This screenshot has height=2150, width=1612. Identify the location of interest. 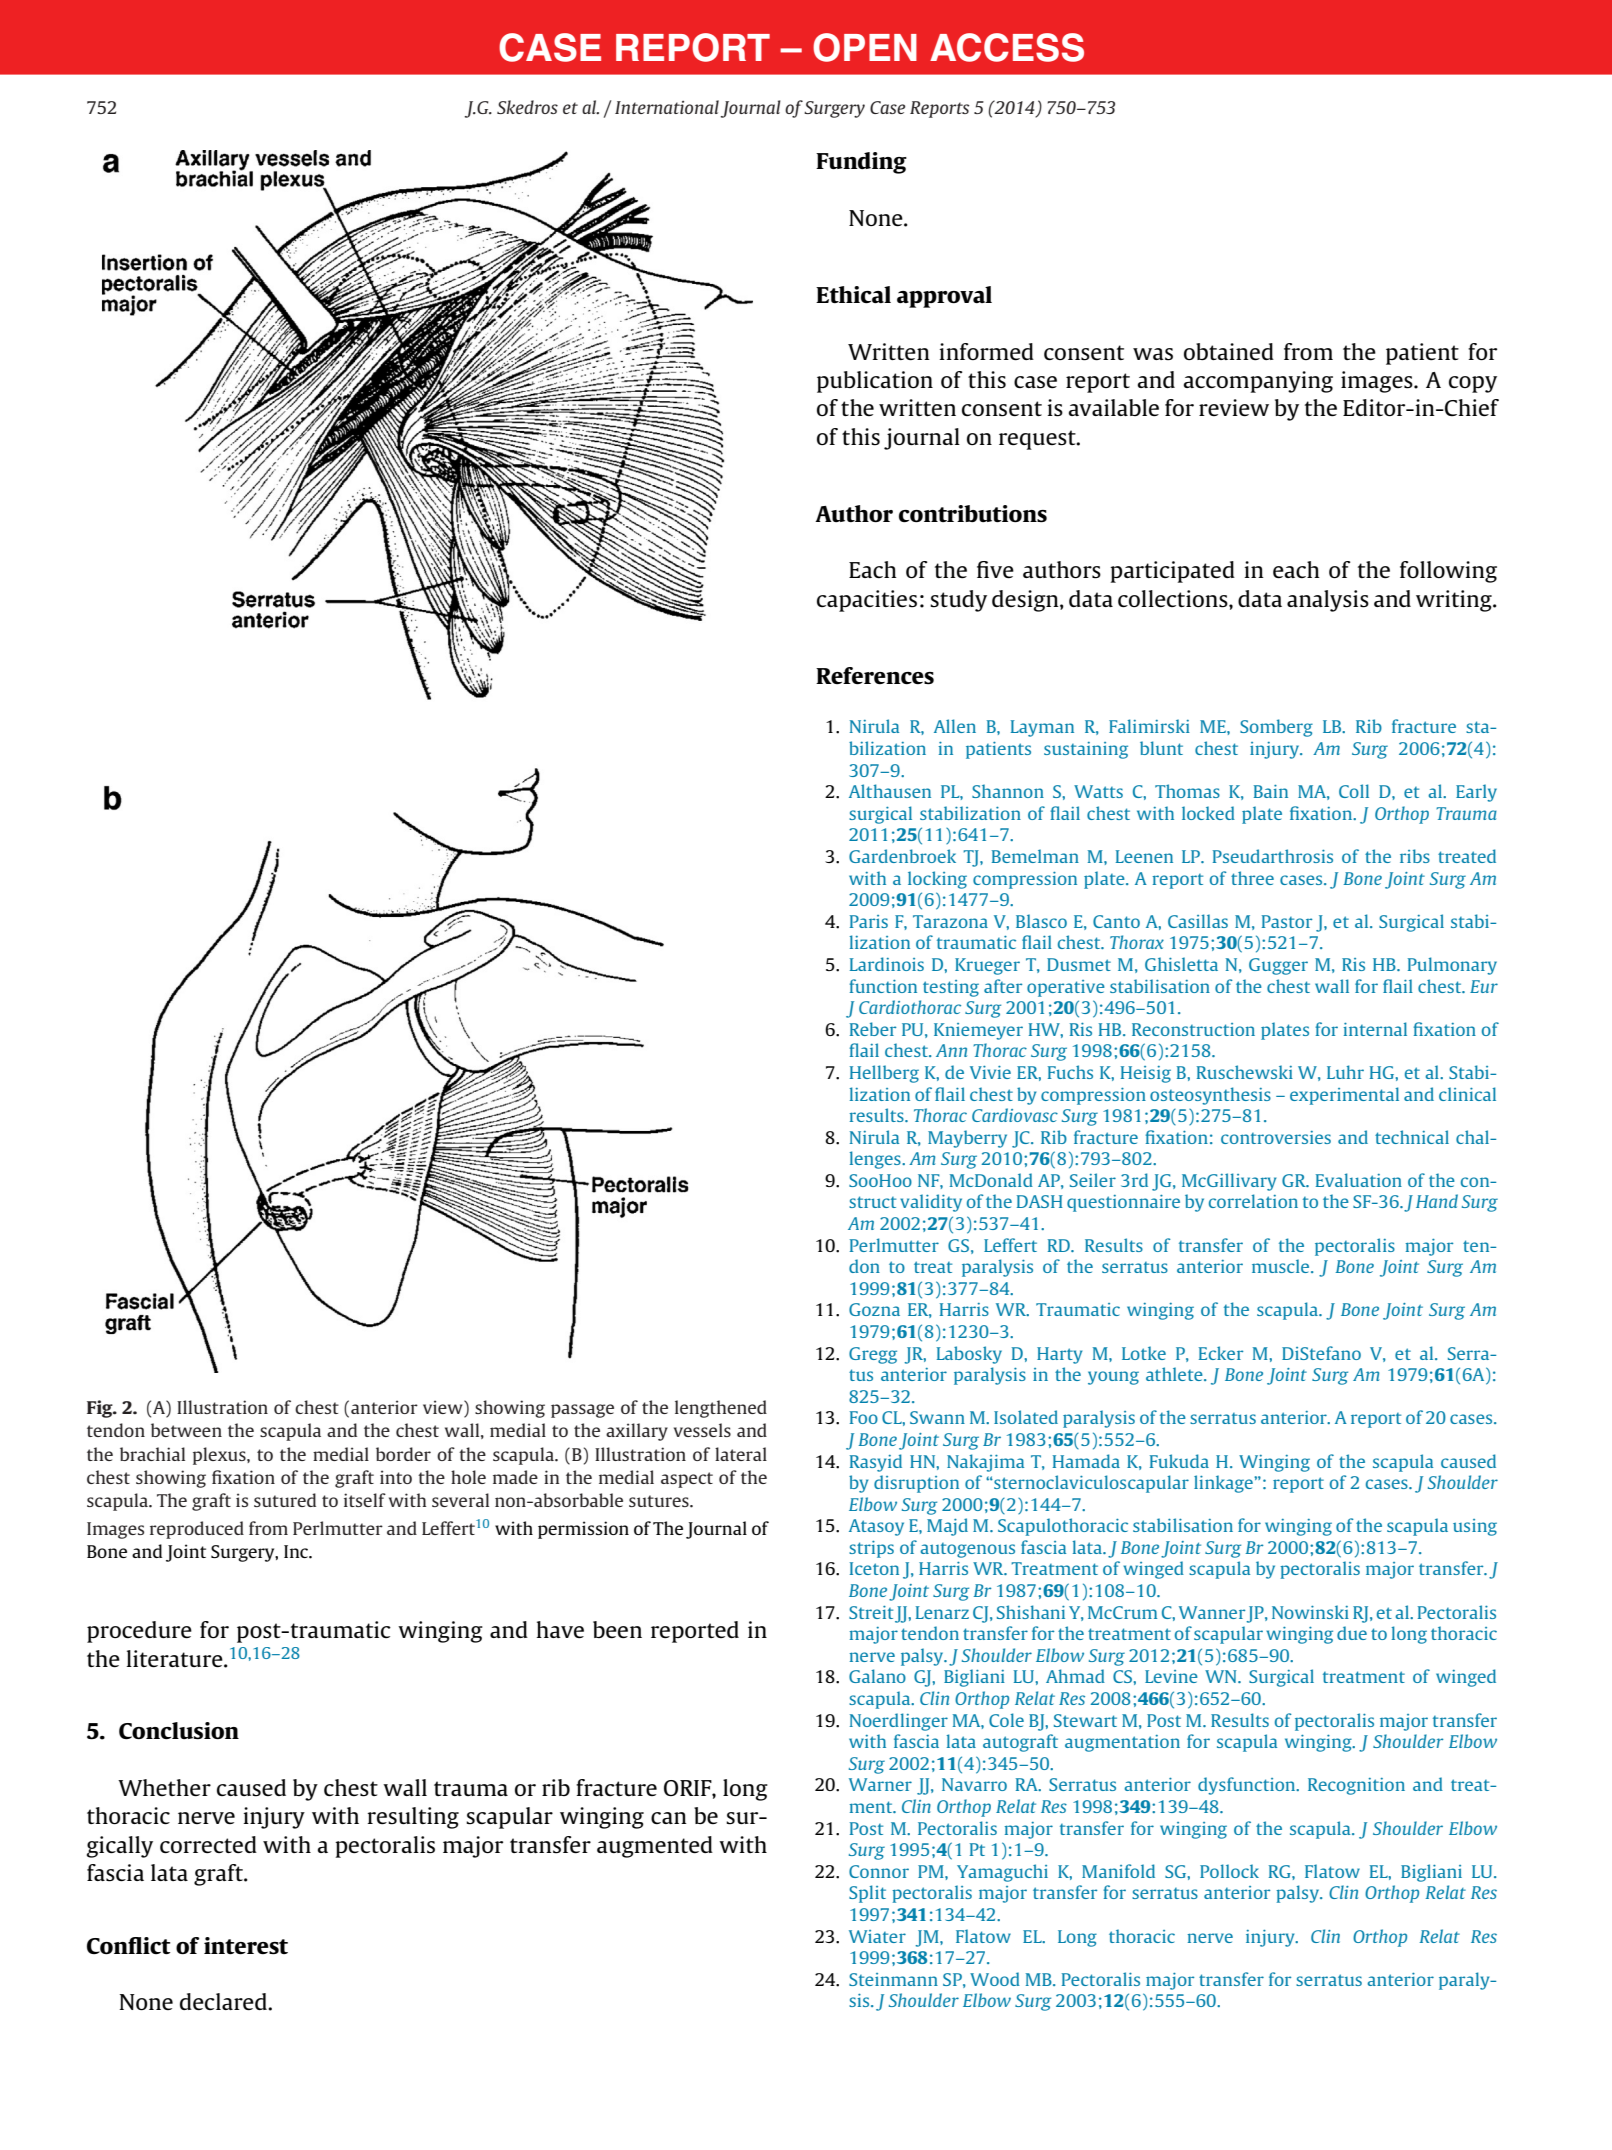
(246, 1945).
